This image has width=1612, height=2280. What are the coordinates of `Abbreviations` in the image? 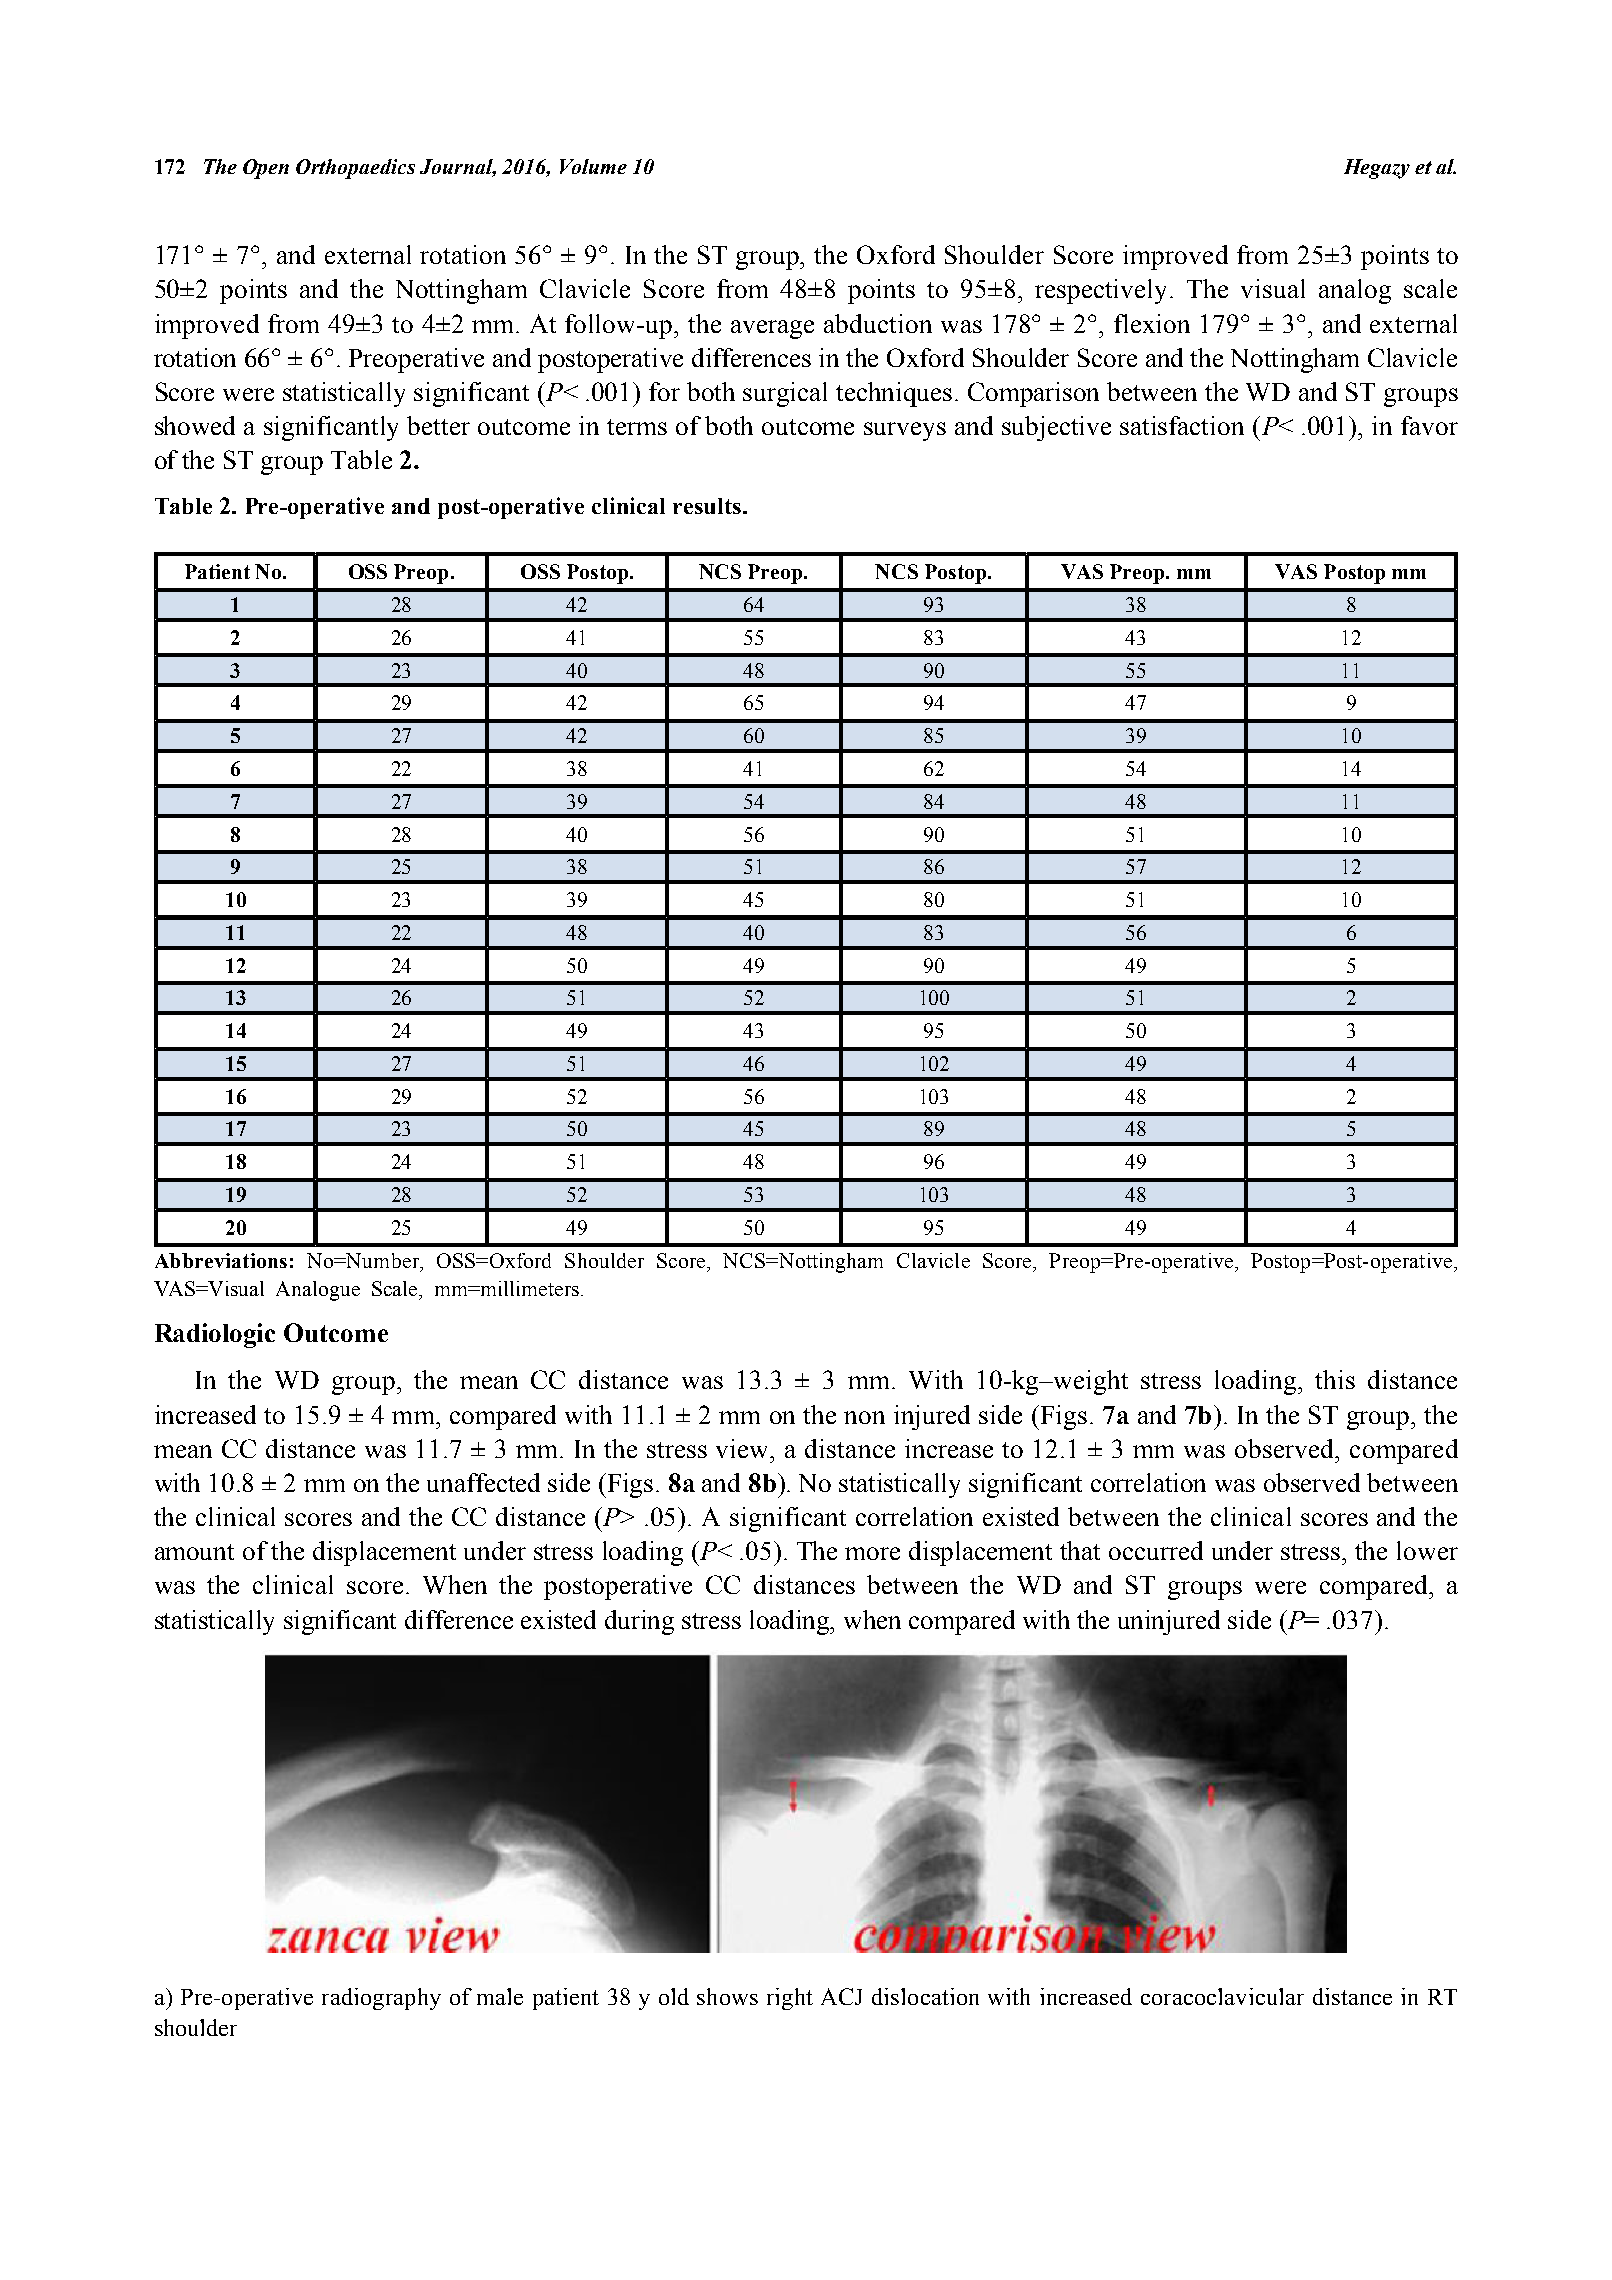 It's located at (221, 1260).
